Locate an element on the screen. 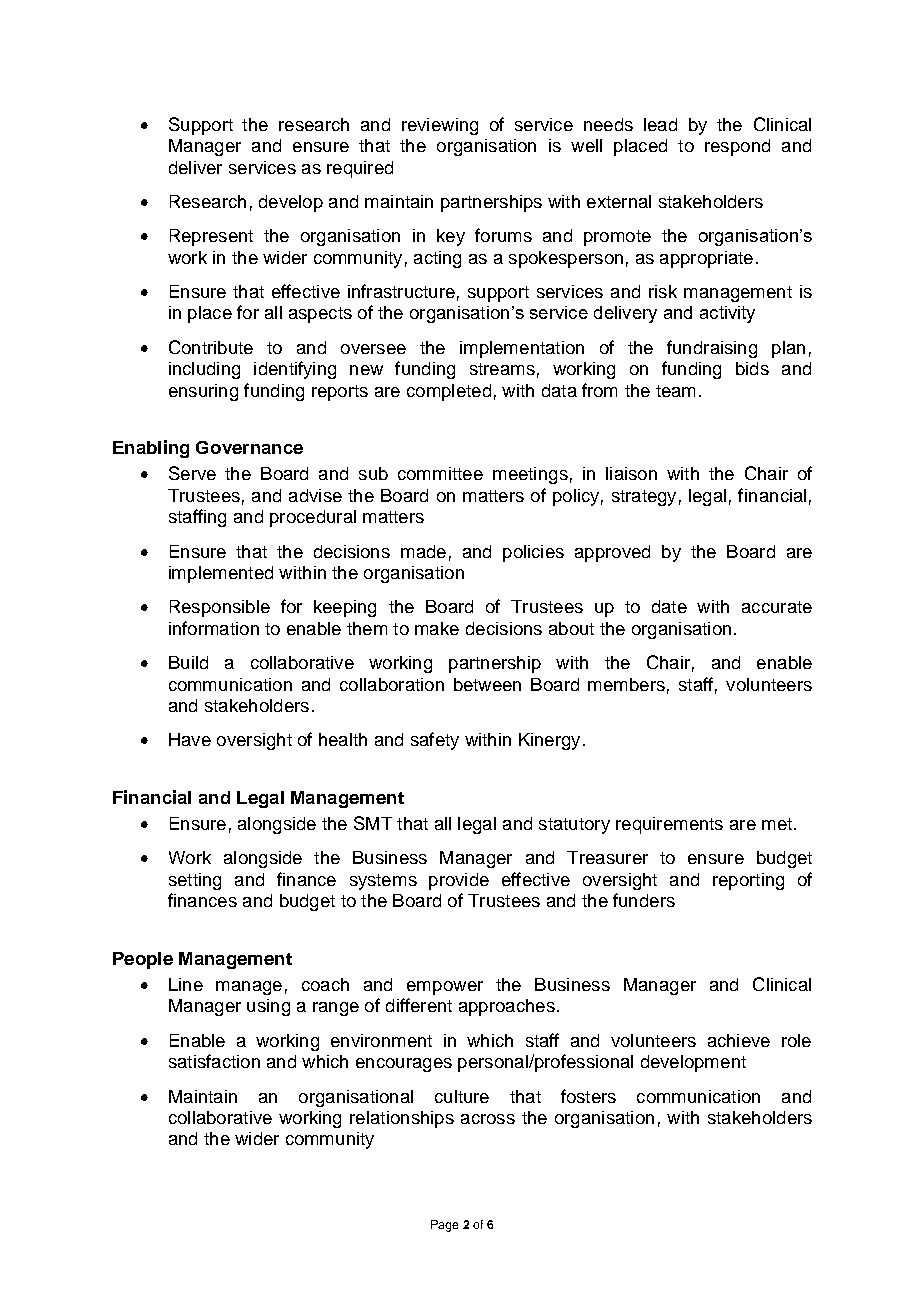 The height and width of the screenshot is (1308, 924). reviewing is located at coordinates (440, 126).
